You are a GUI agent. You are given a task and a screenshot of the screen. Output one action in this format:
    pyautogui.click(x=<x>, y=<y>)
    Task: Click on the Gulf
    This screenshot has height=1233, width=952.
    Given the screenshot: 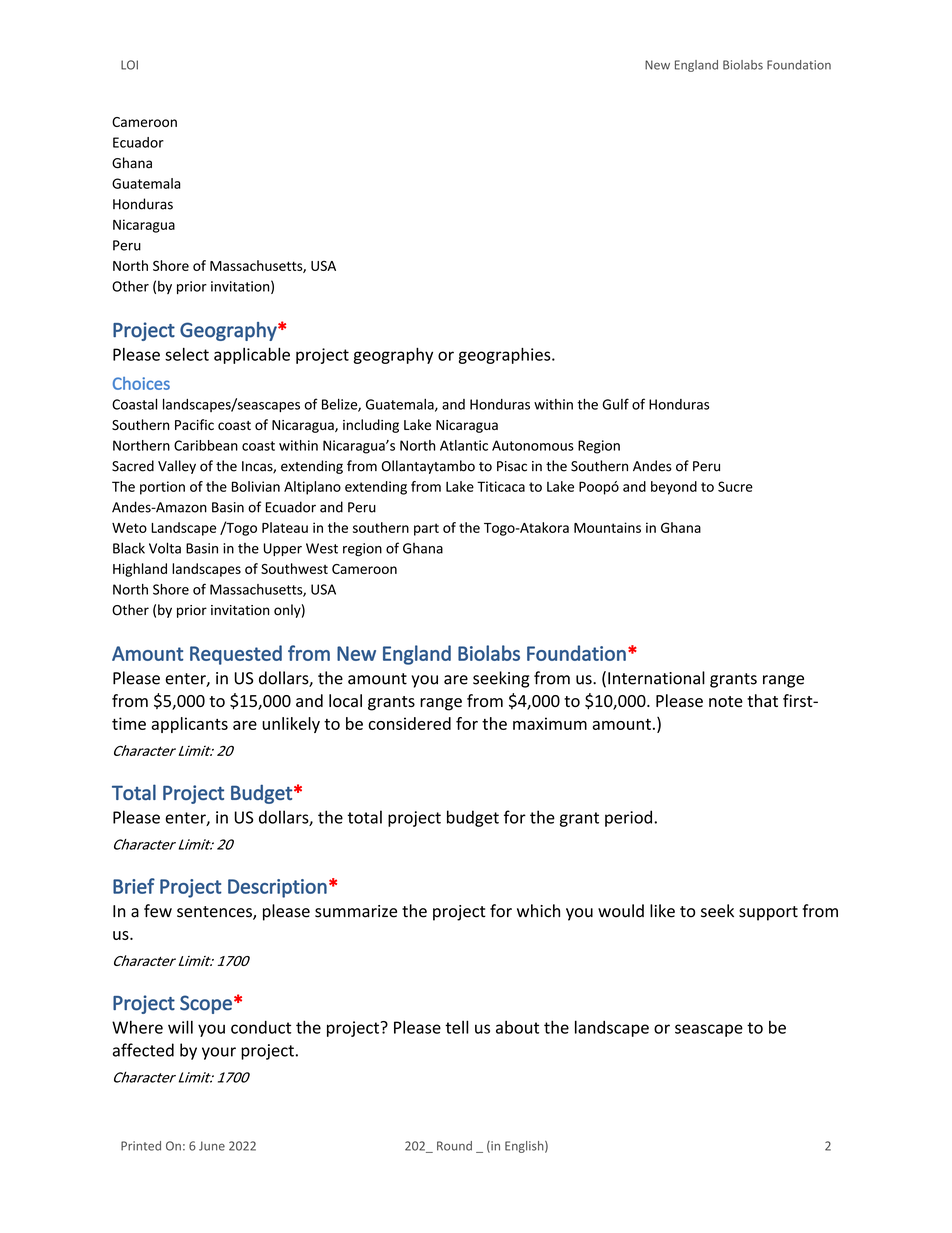 What is the action you would take?
    pyautogui.click(x=615, y=404)
